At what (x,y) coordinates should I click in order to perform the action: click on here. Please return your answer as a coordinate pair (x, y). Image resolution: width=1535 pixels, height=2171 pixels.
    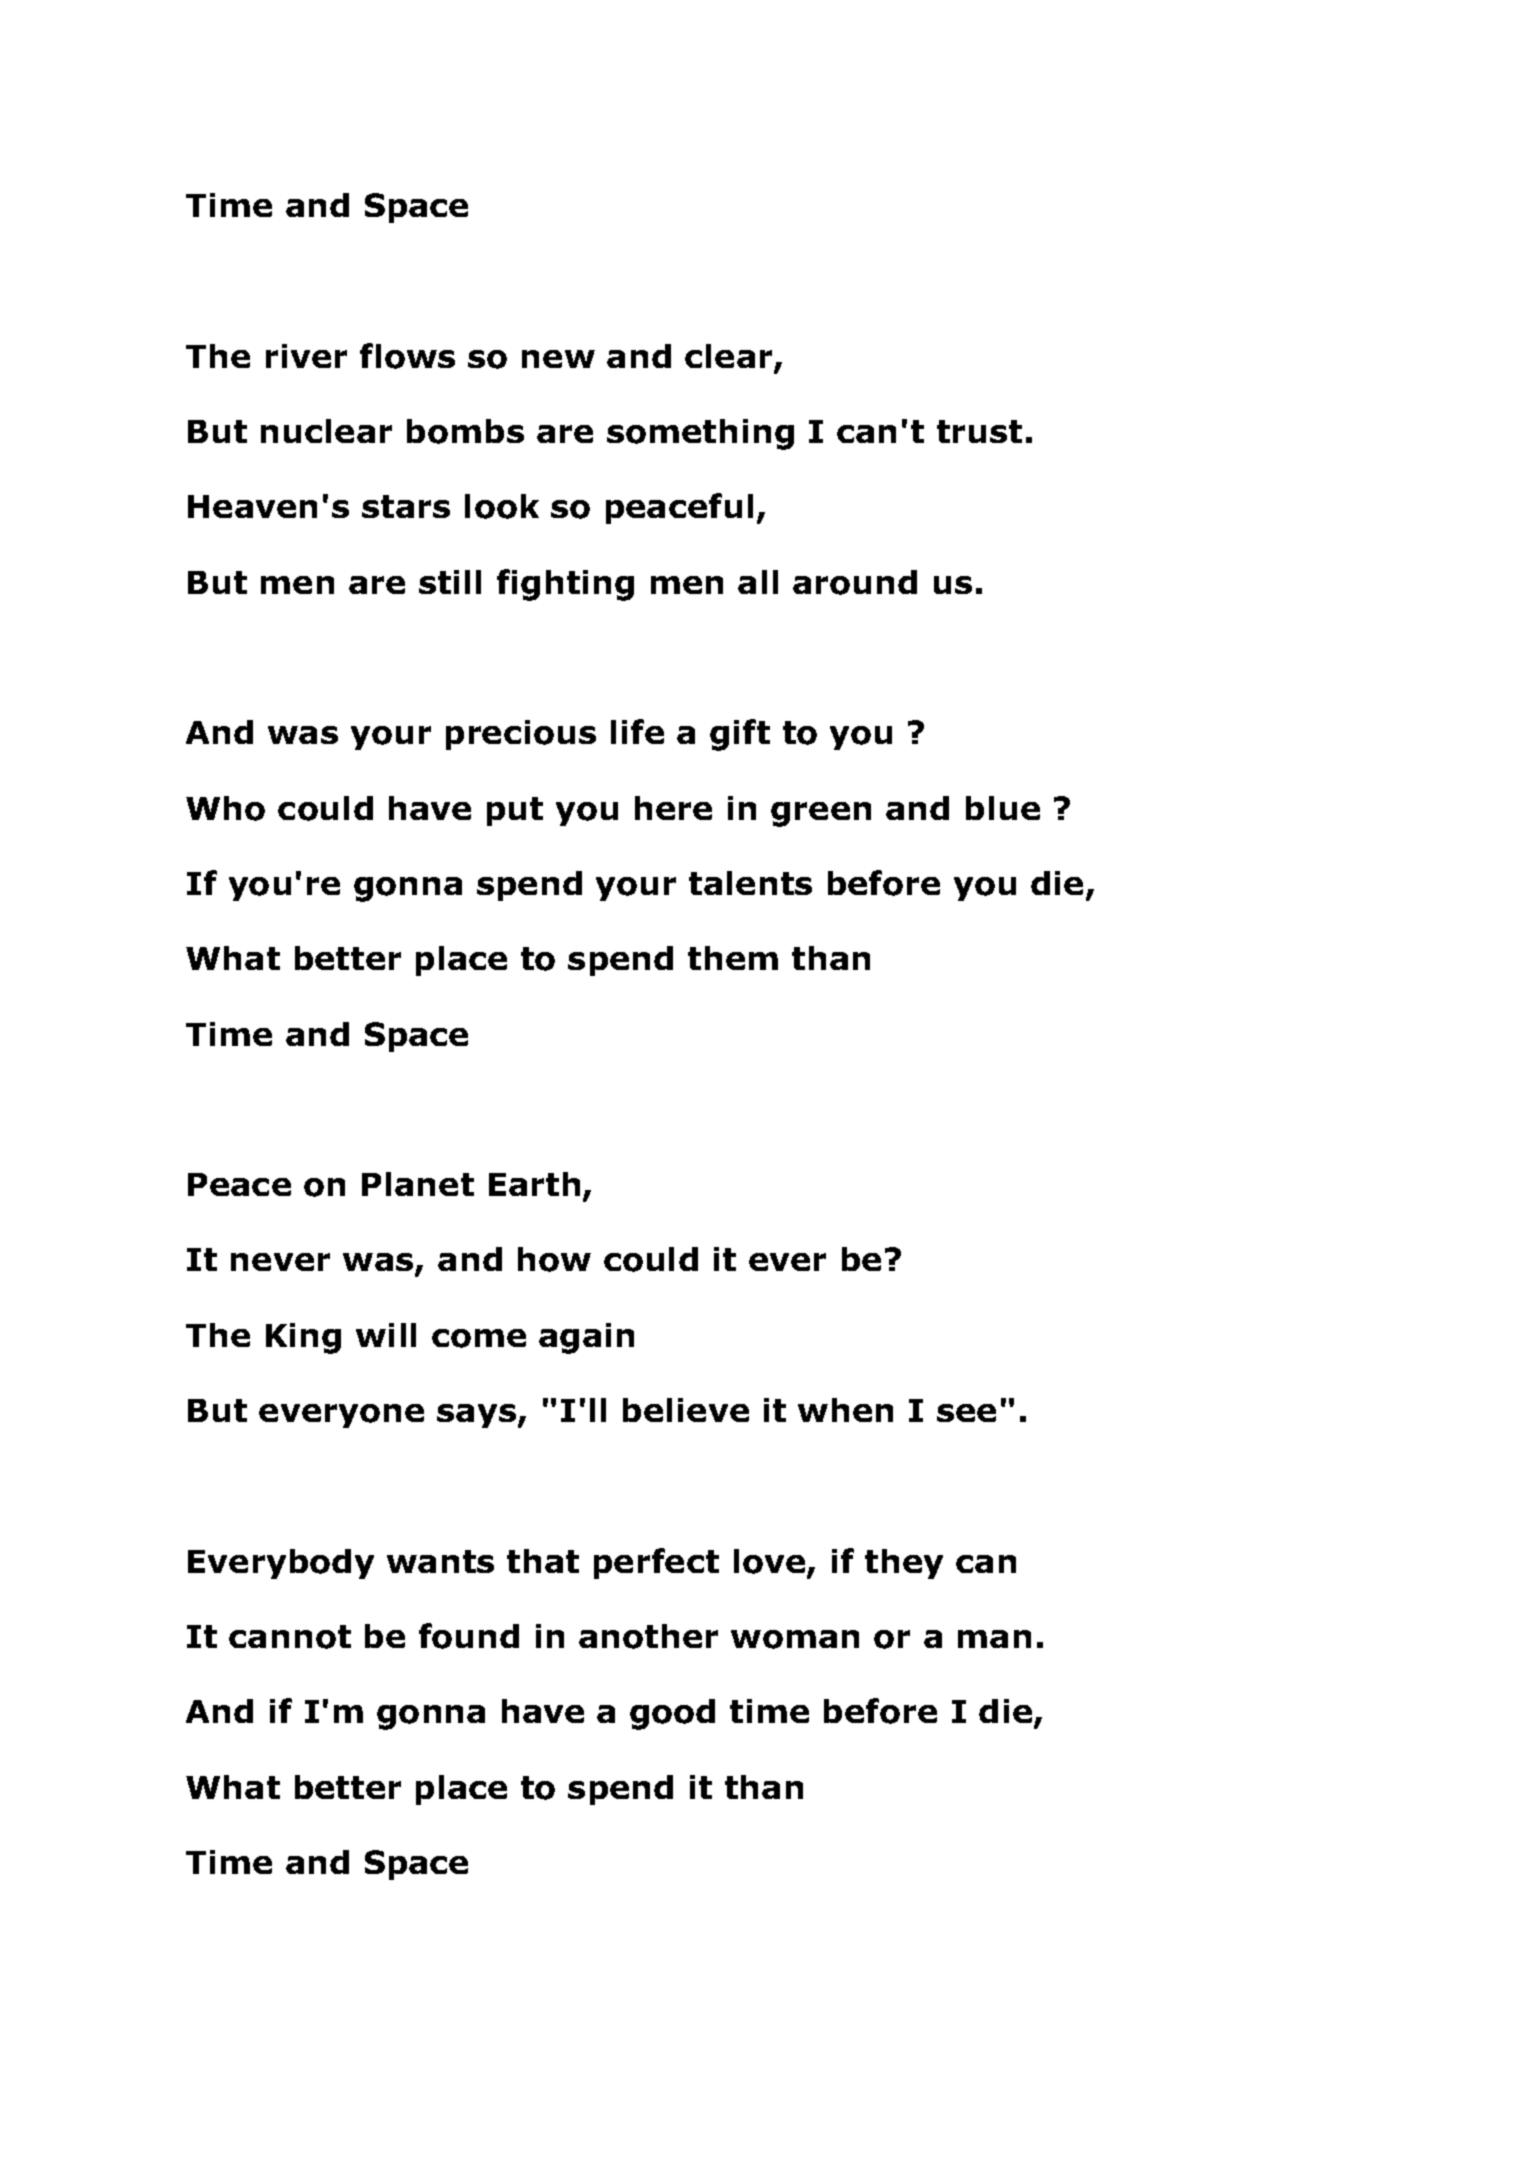
    Looking at the image, I should click on (673, 808).
